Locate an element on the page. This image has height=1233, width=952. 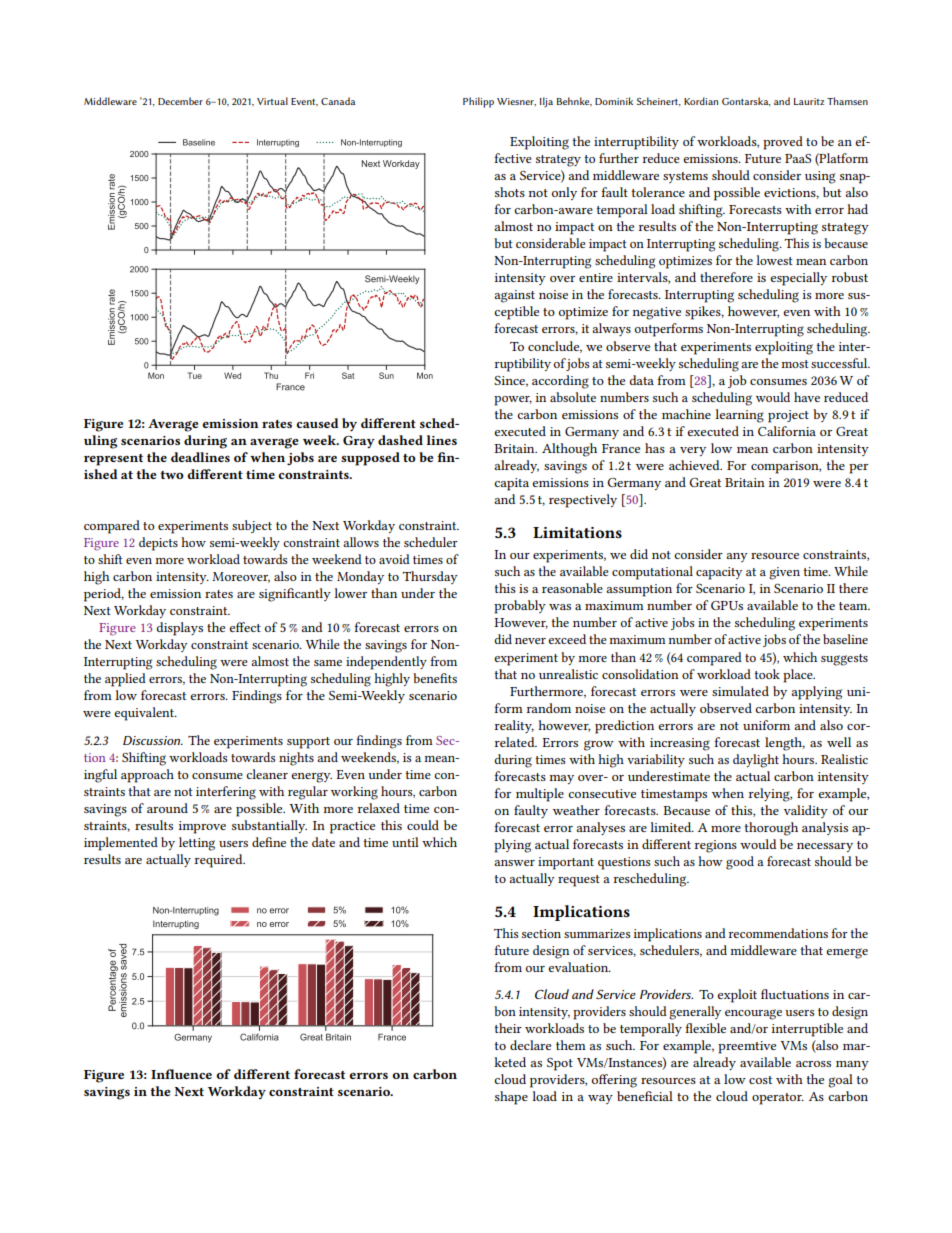
proved is located at coordinates (783, 143).
